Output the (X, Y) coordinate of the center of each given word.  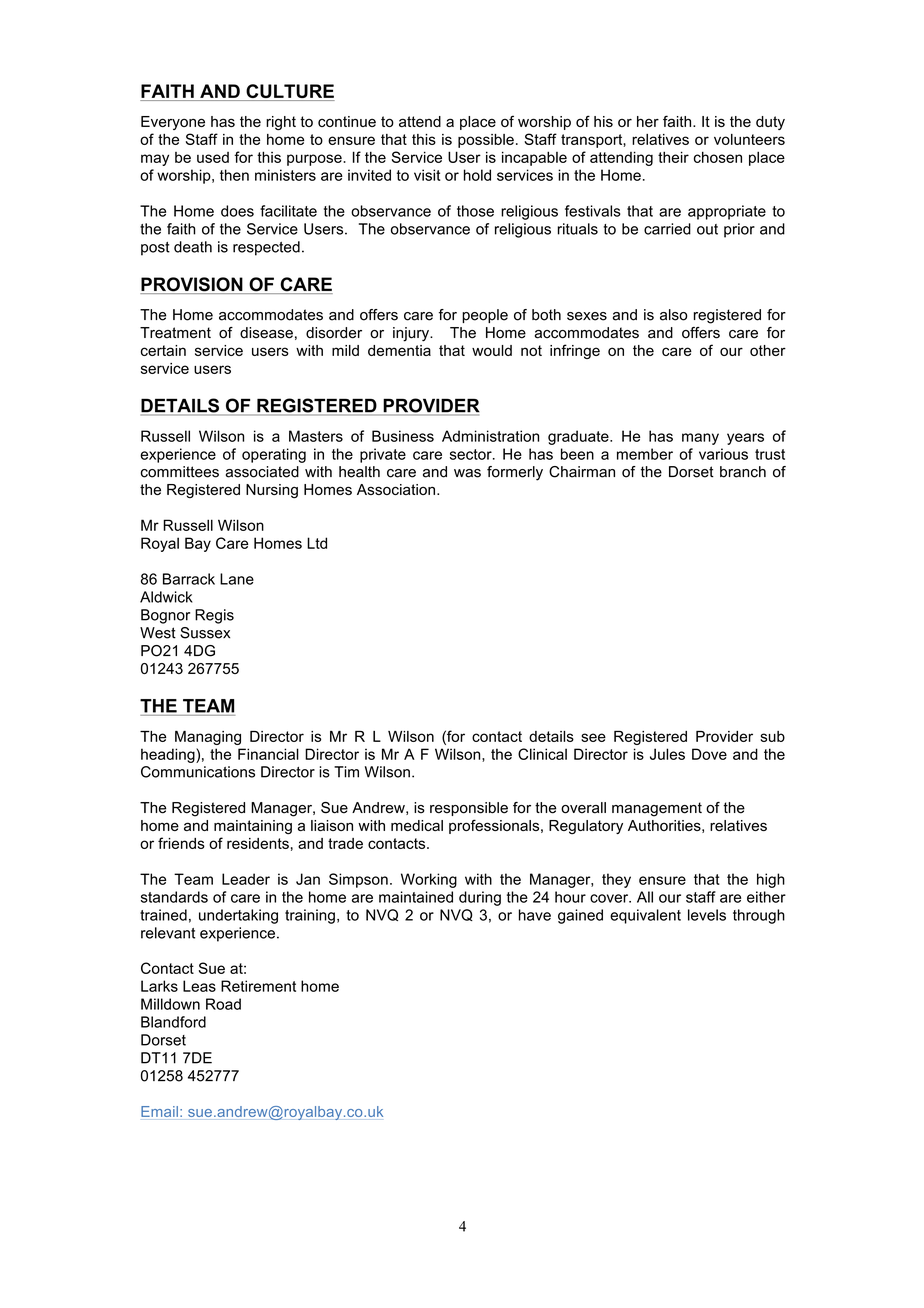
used (213, 157)
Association (396, 489)
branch (743, 472)
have (535, 915)
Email (159, 1111)
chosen (718, 157)
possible (486, 141)
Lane (237, 579)
